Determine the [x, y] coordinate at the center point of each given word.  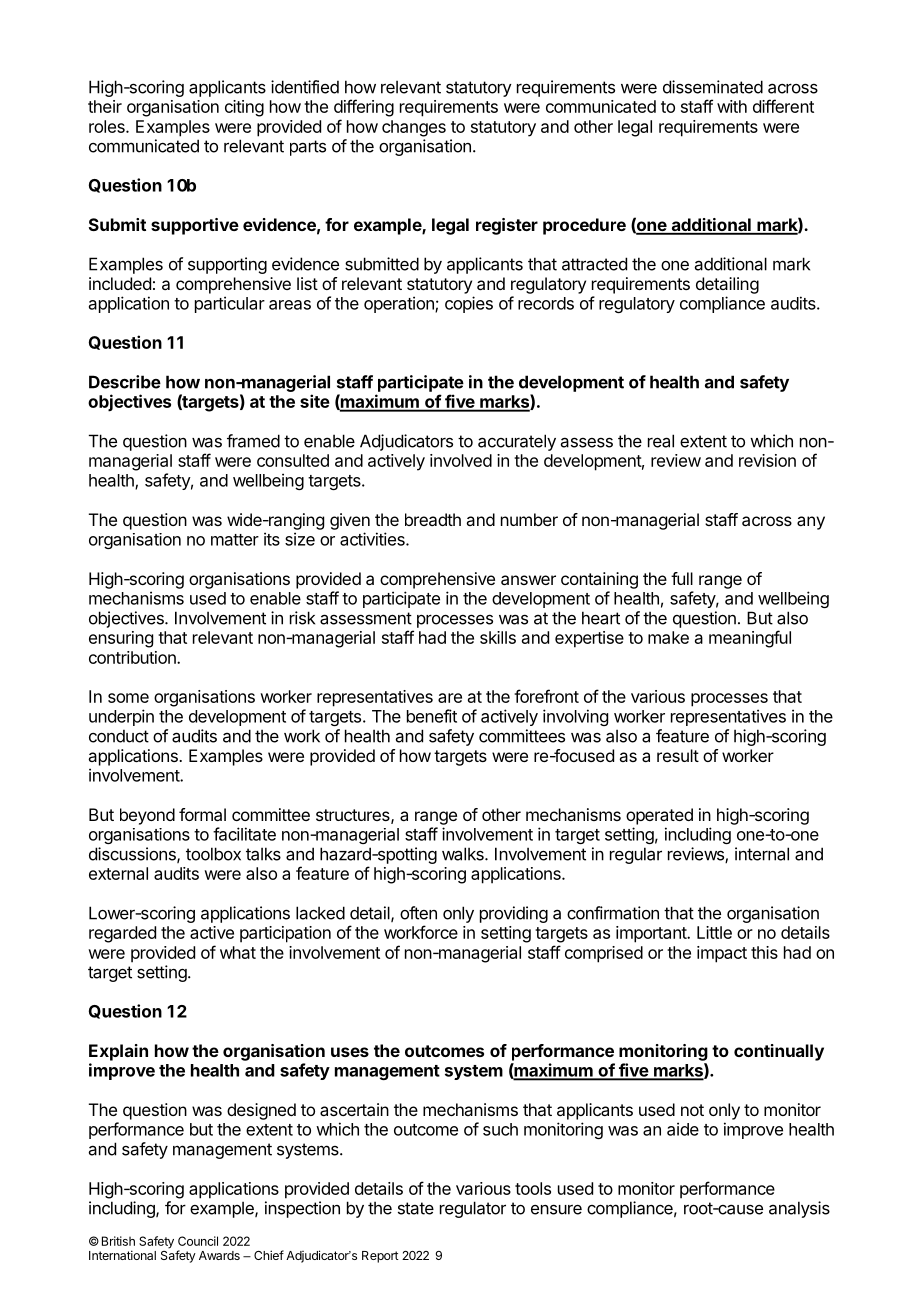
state [416, 1208]
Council [198, 1241]
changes [414, 128]
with [732, 106]
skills [498, 637]
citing [244, 108]
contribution [133, 657]
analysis [799, 1209]
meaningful [750, 639]
